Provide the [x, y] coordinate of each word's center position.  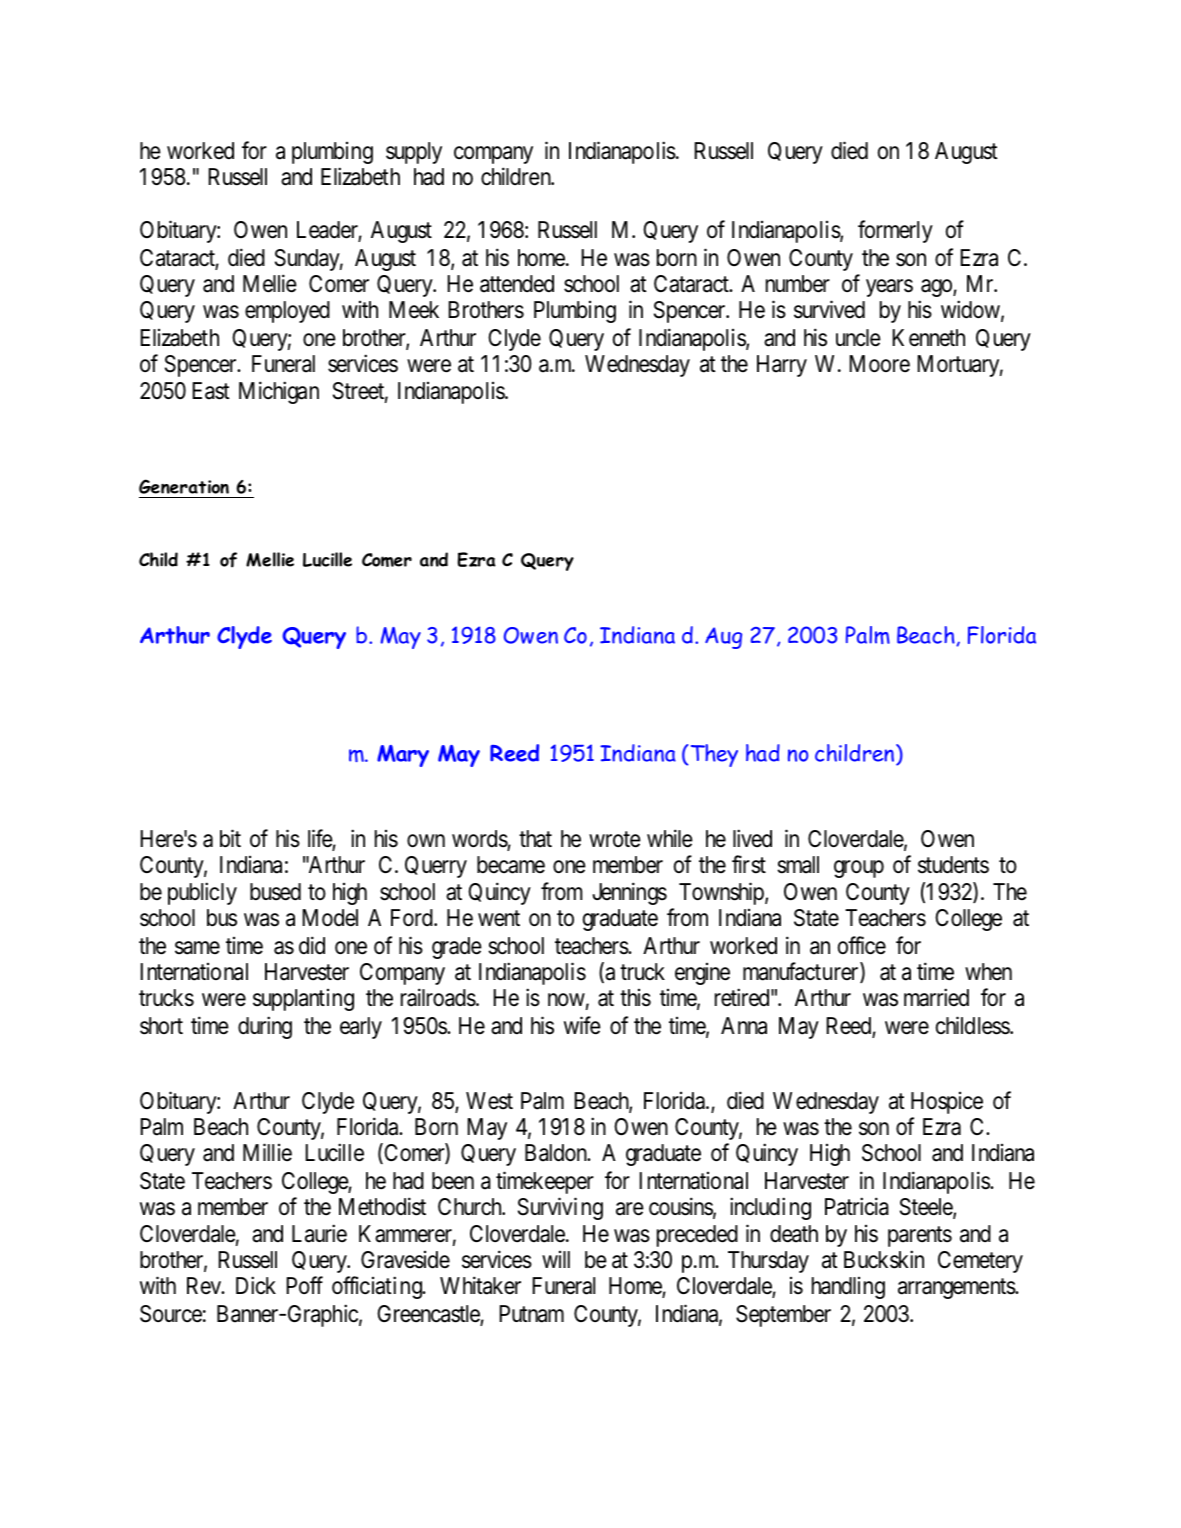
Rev [205, 1286]
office [862, 945]
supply [414, 153]
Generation [184, 486]
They [714, 755]
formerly [895, 232]
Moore [879, 364]
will [556, 1259]
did [312, 945]
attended [517, 284]
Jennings [629, 894]
